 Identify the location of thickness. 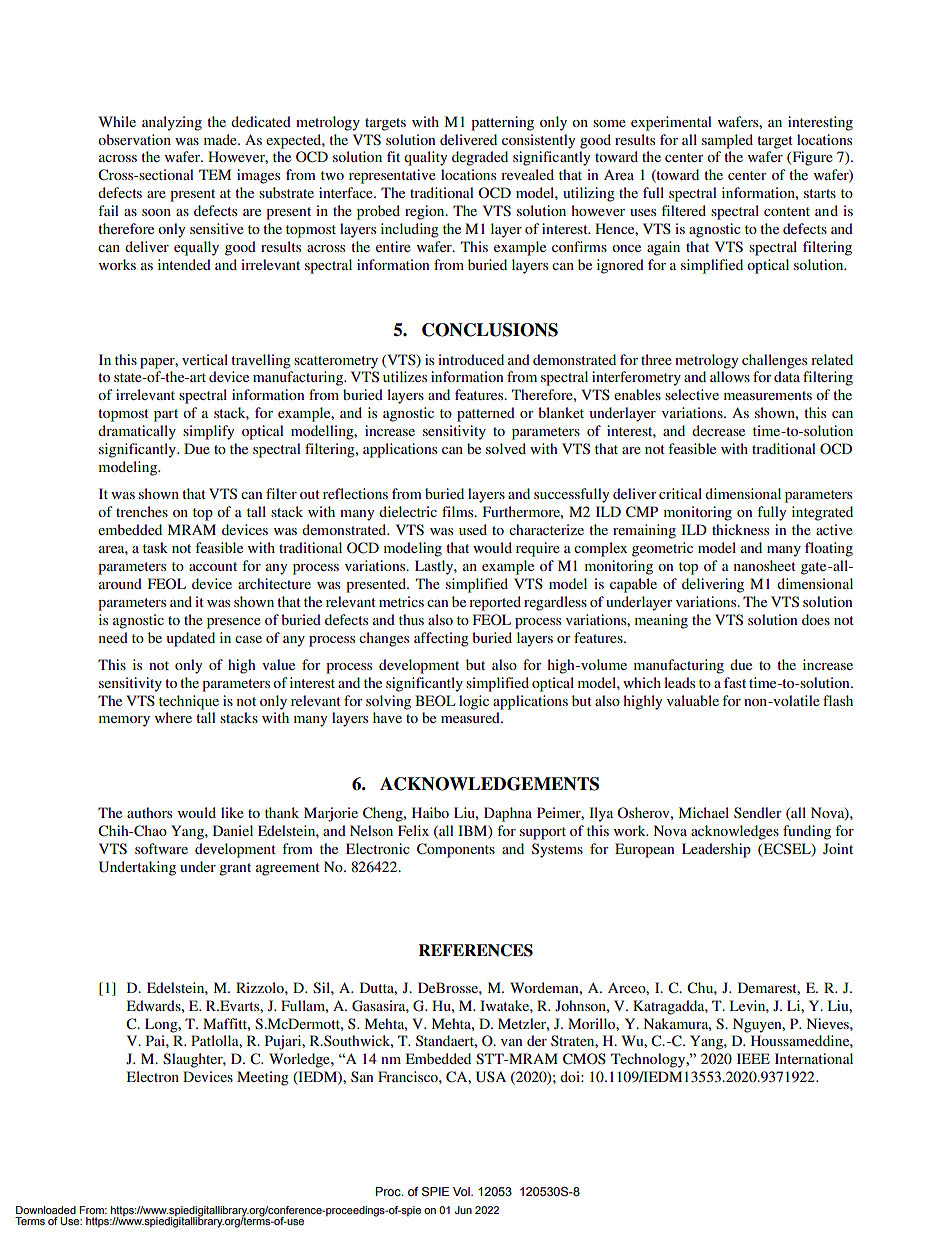
(740, 529).
